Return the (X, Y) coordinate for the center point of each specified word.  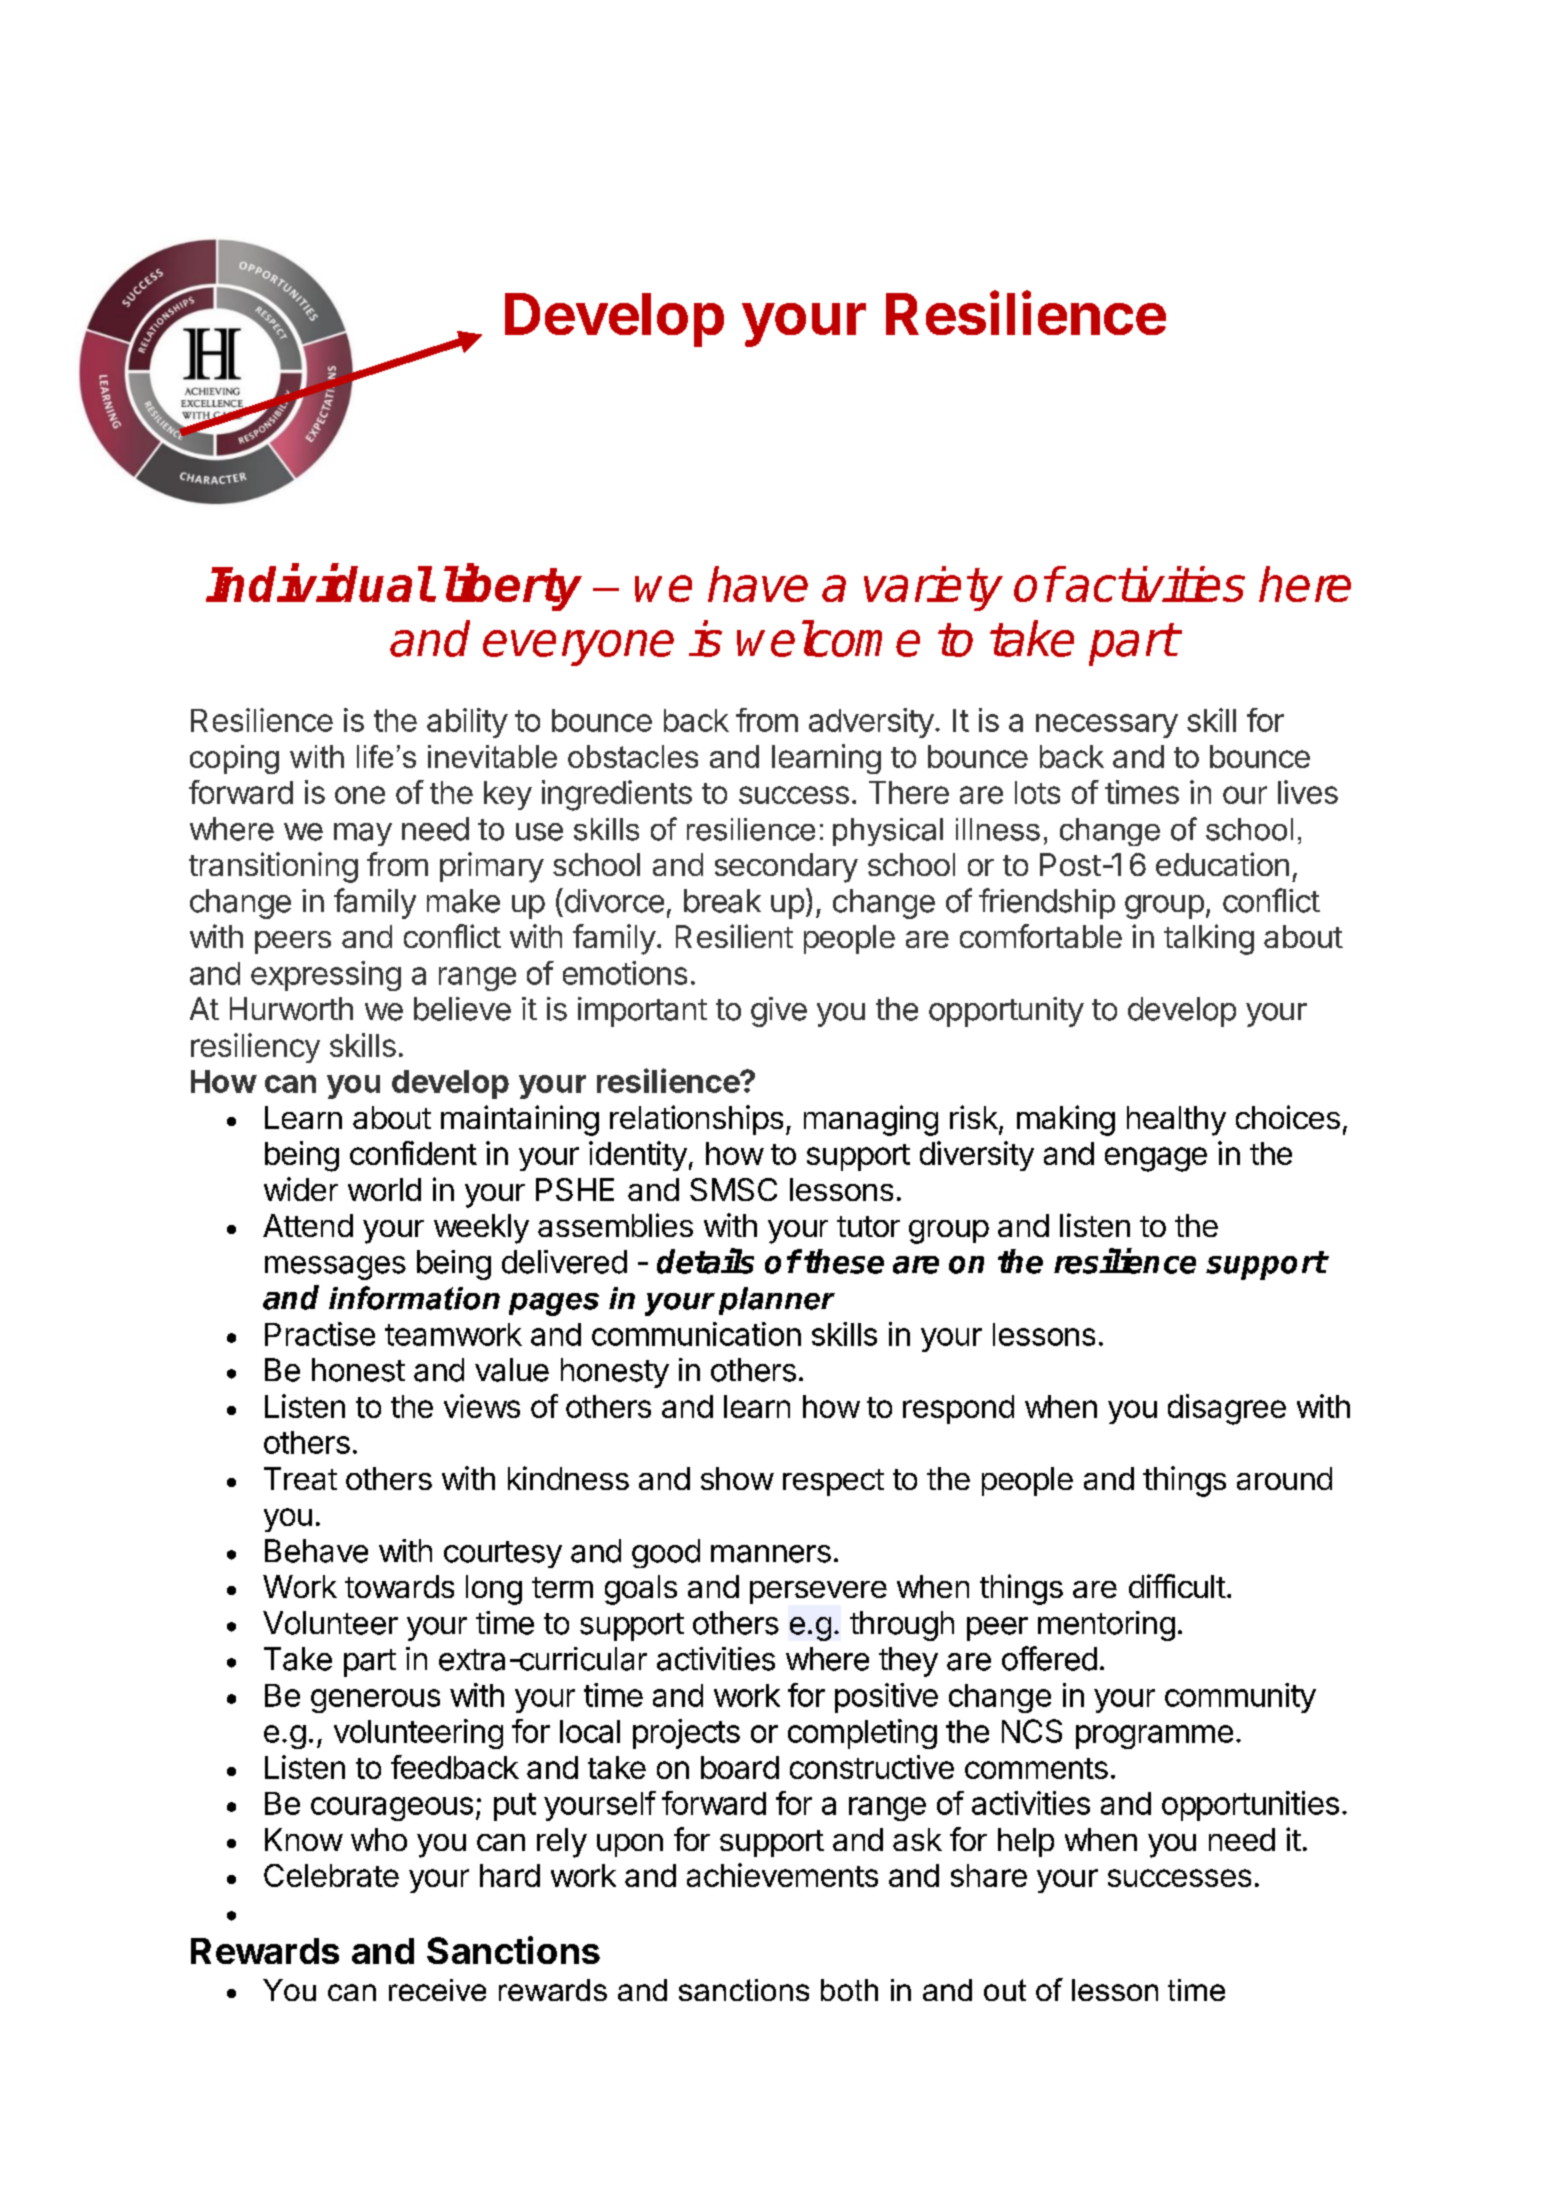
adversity (871, 723)
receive (437, 1990)
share (989, 1875)
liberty (513, 588)
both (849, 1990)
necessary (1107, 726)
